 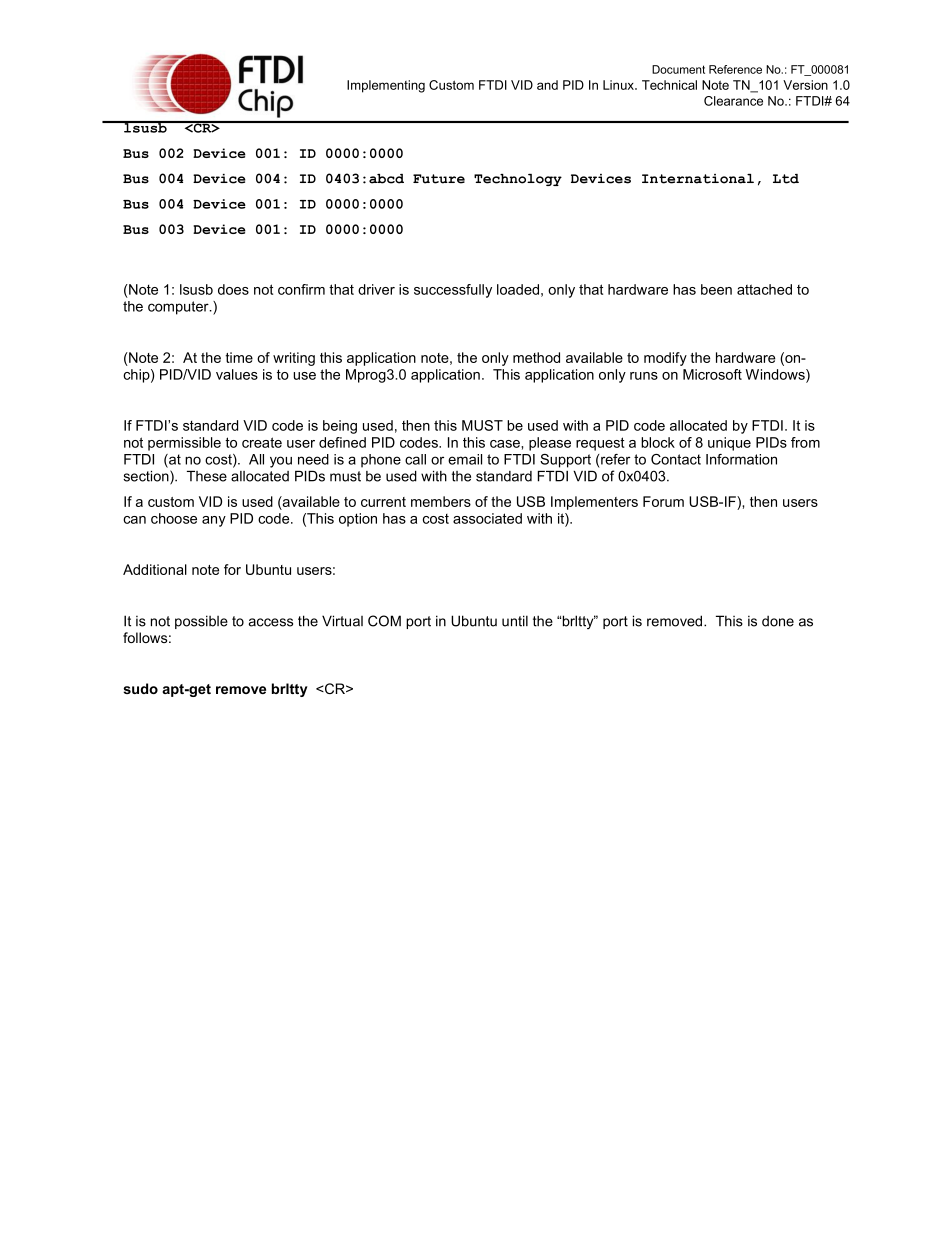 What do you see at coordinates (386, 86) in the page?
I see `Implementing` at bounding box center [386, 86].
